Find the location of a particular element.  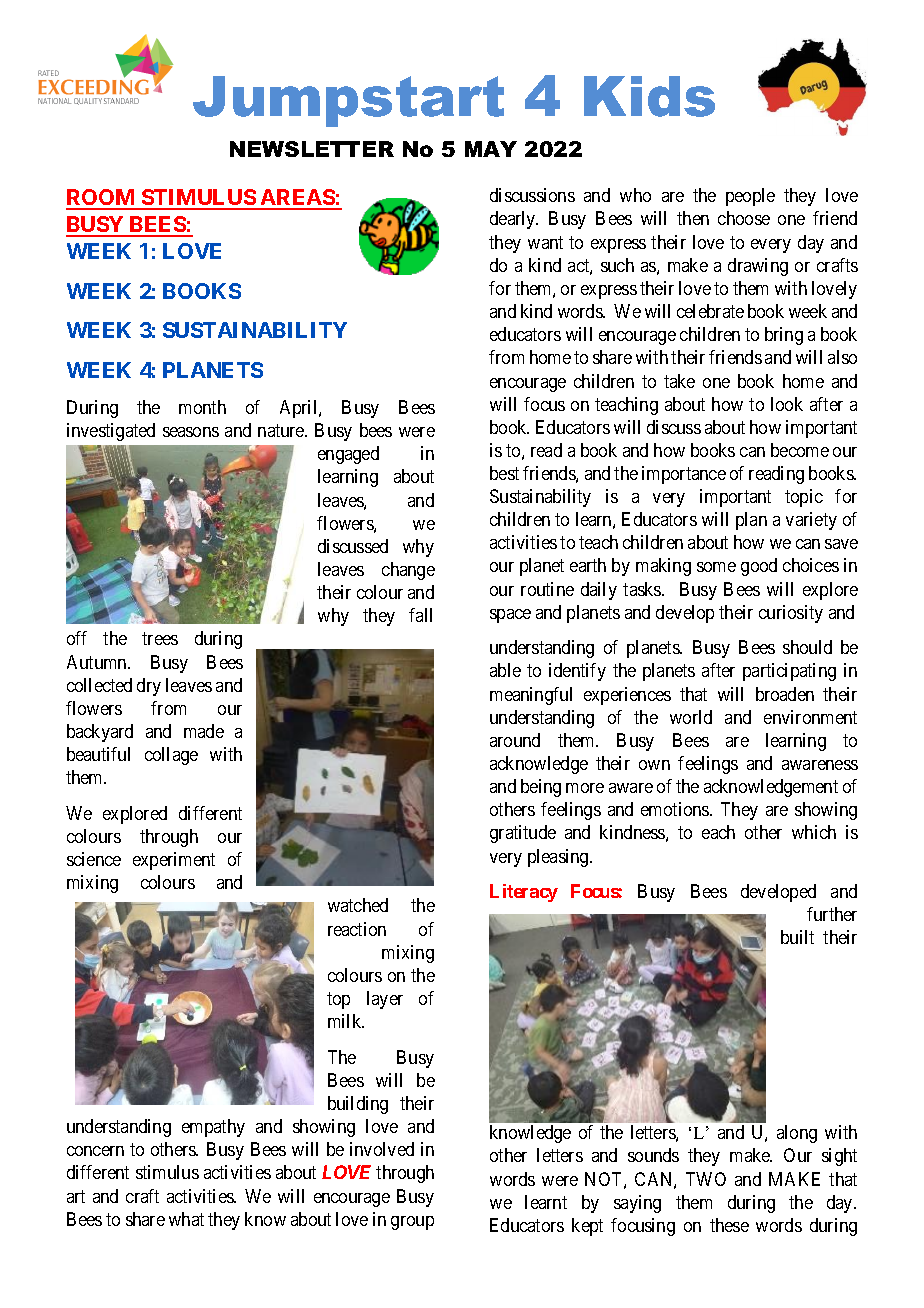

these is located at coordinates (729, 1225).
